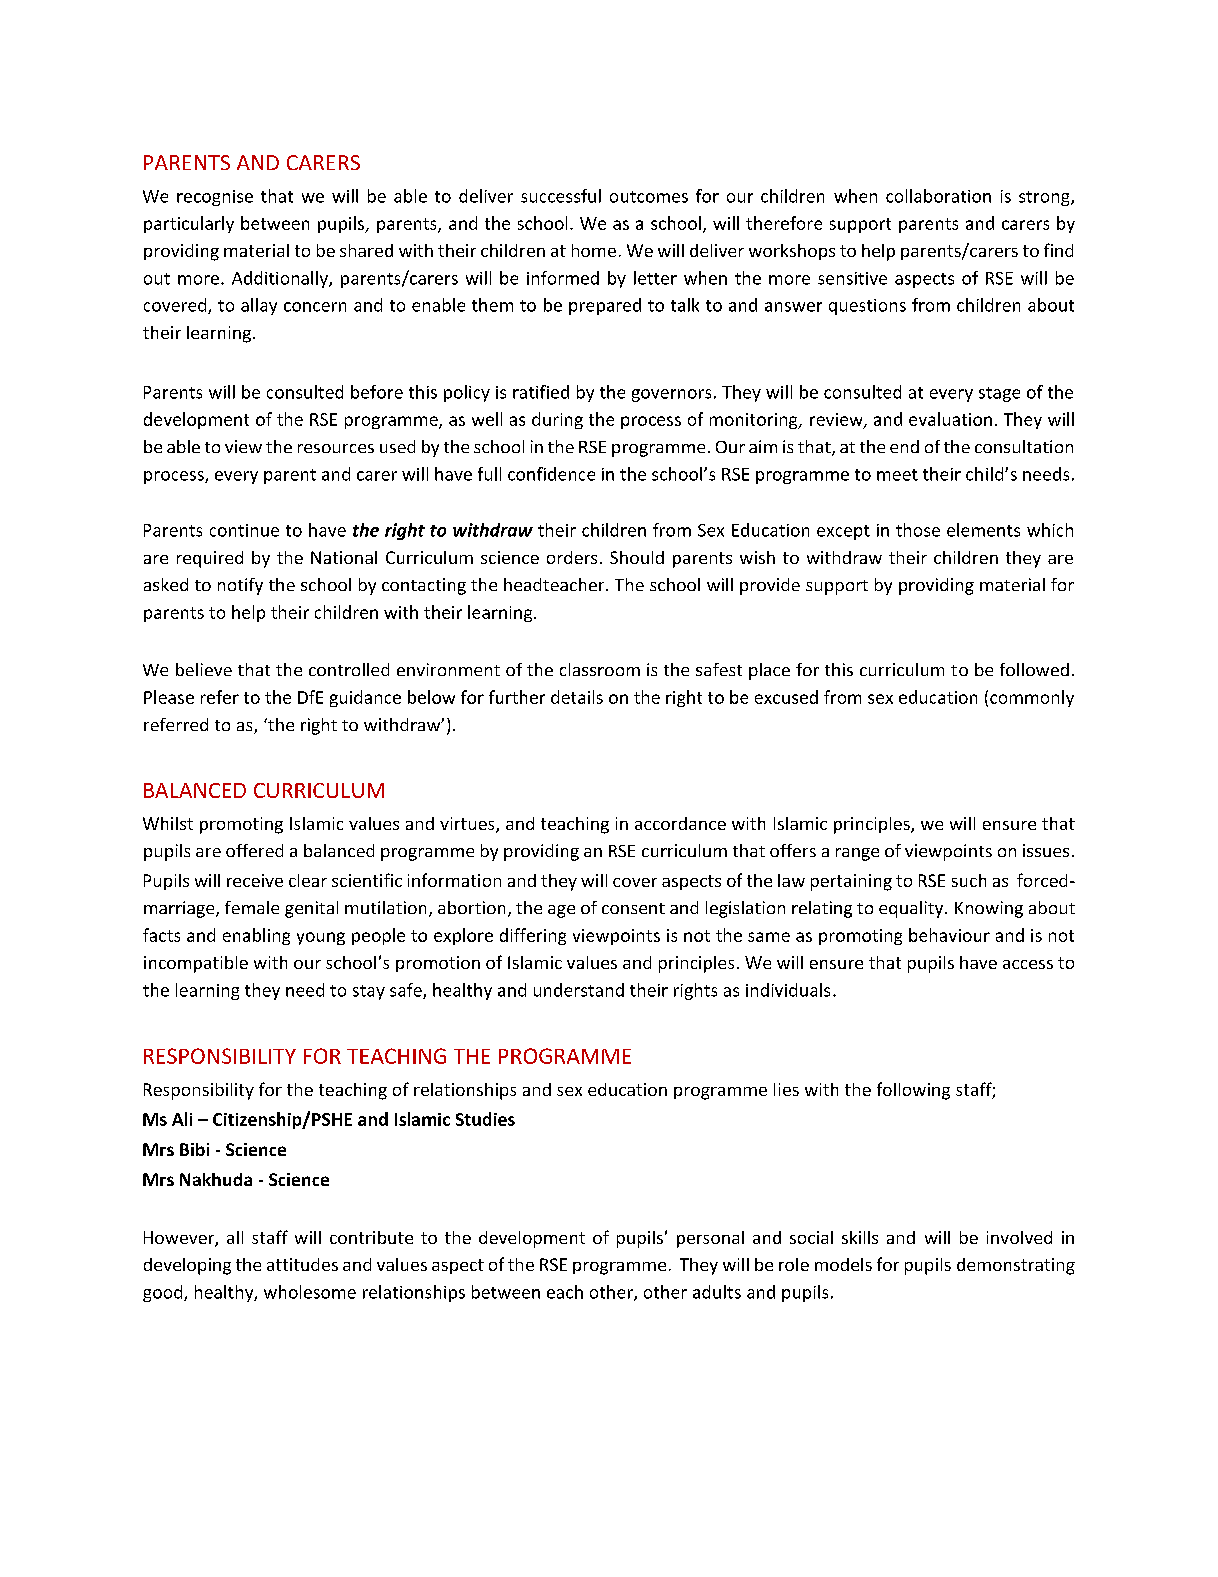 The width and height of the screenshot is (1218, 1577). What do you see at coordinates (215, 198) in the screenshot?
I see `recognise` at bounding box center [215, 198].
